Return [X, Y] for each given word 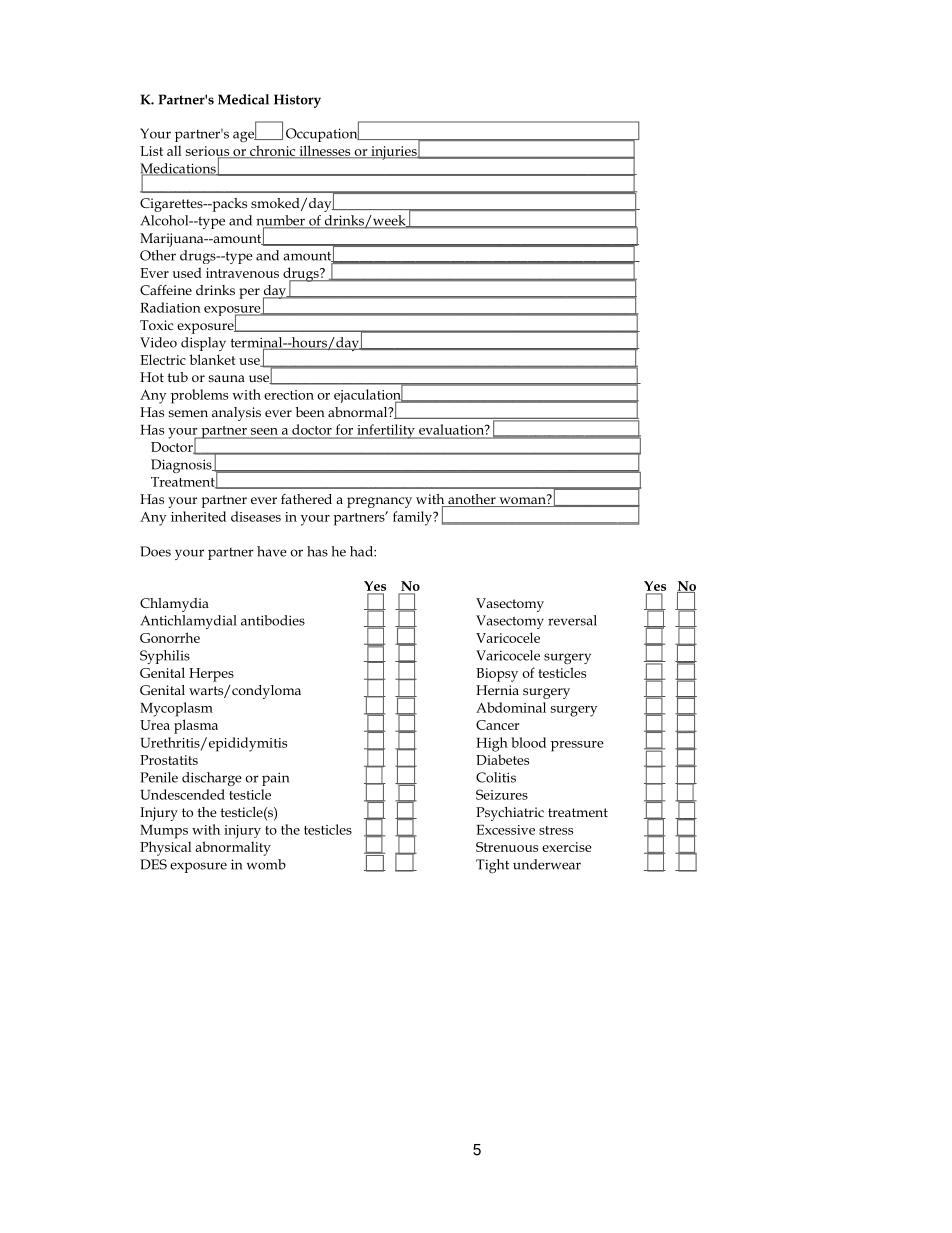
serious [209, 152]
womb [266, 864]
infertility [386, 431]
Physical [165, 848]
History [297, 101]
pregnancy [379, 502]
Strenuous [507, 847]
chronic [273, 151]
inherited [198, 516]
